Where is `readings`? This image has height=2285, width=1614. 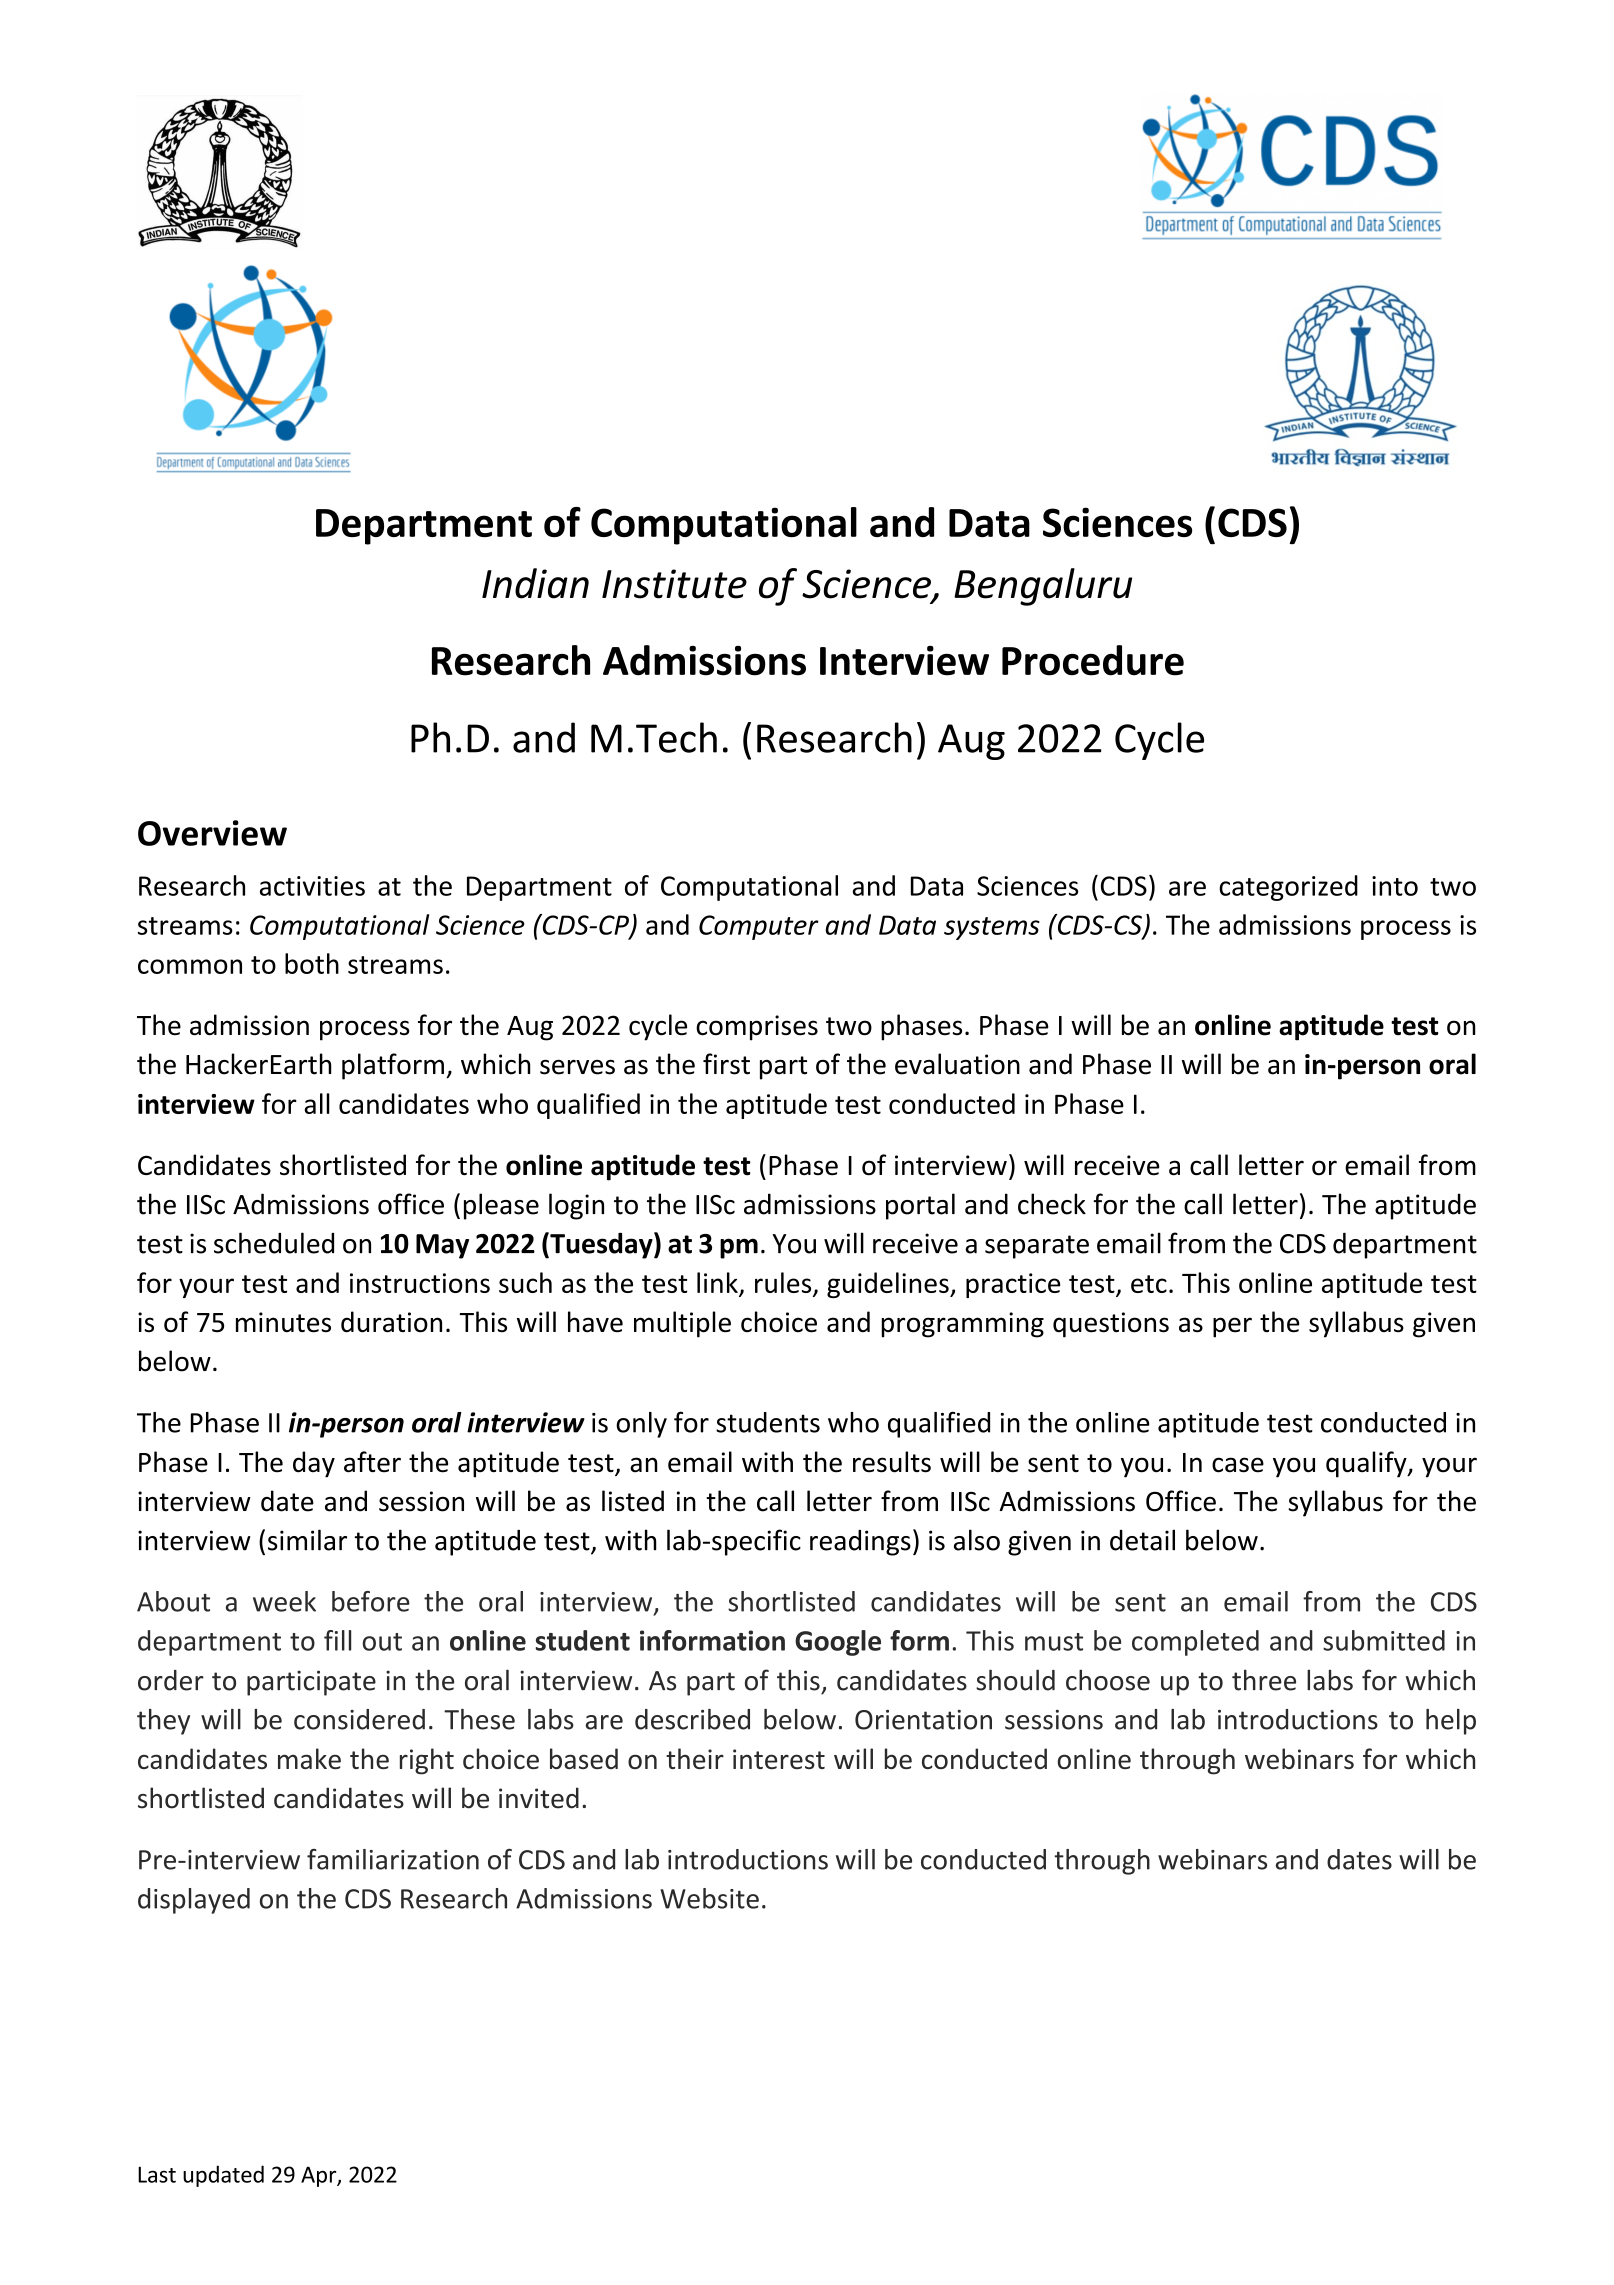
readings is located at coordinates (860, 1543).
